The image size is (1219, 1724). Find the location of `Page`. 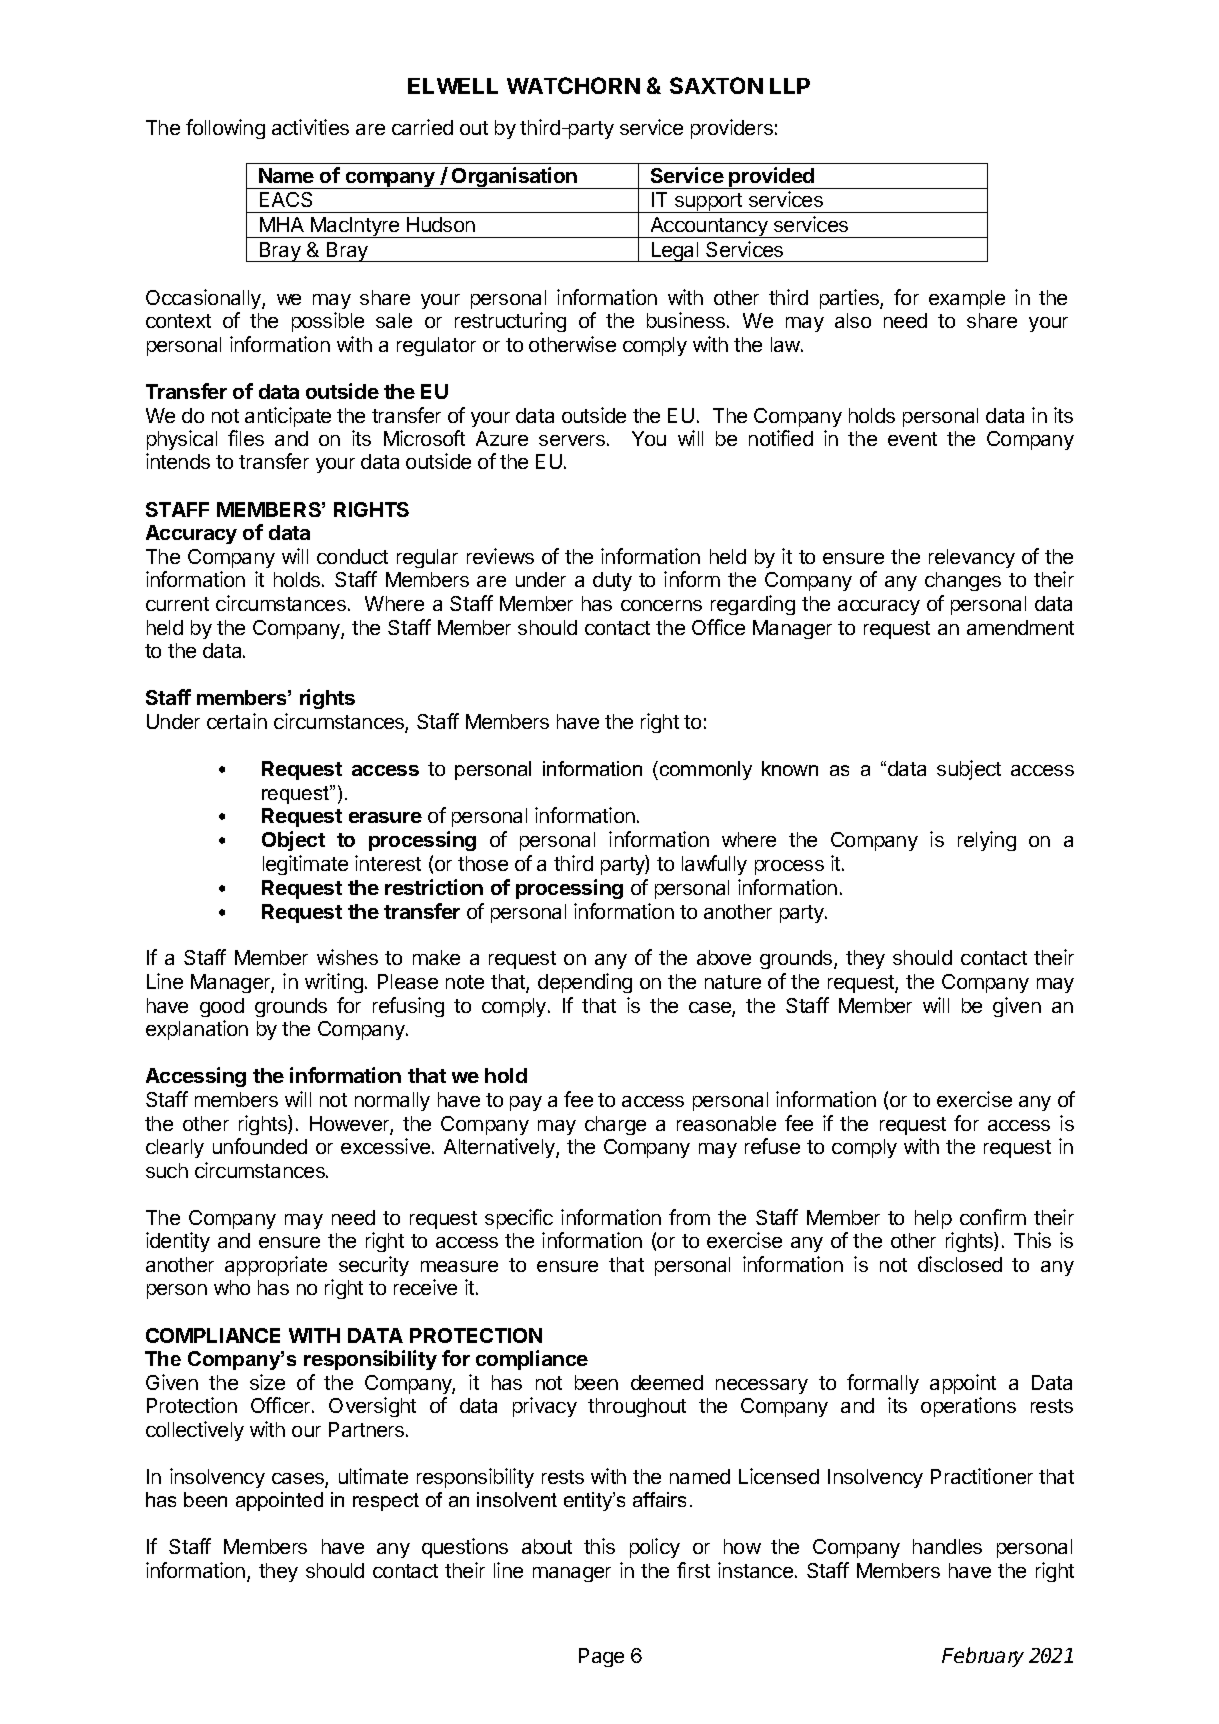

Page is located at coordinates (601, 1657).
